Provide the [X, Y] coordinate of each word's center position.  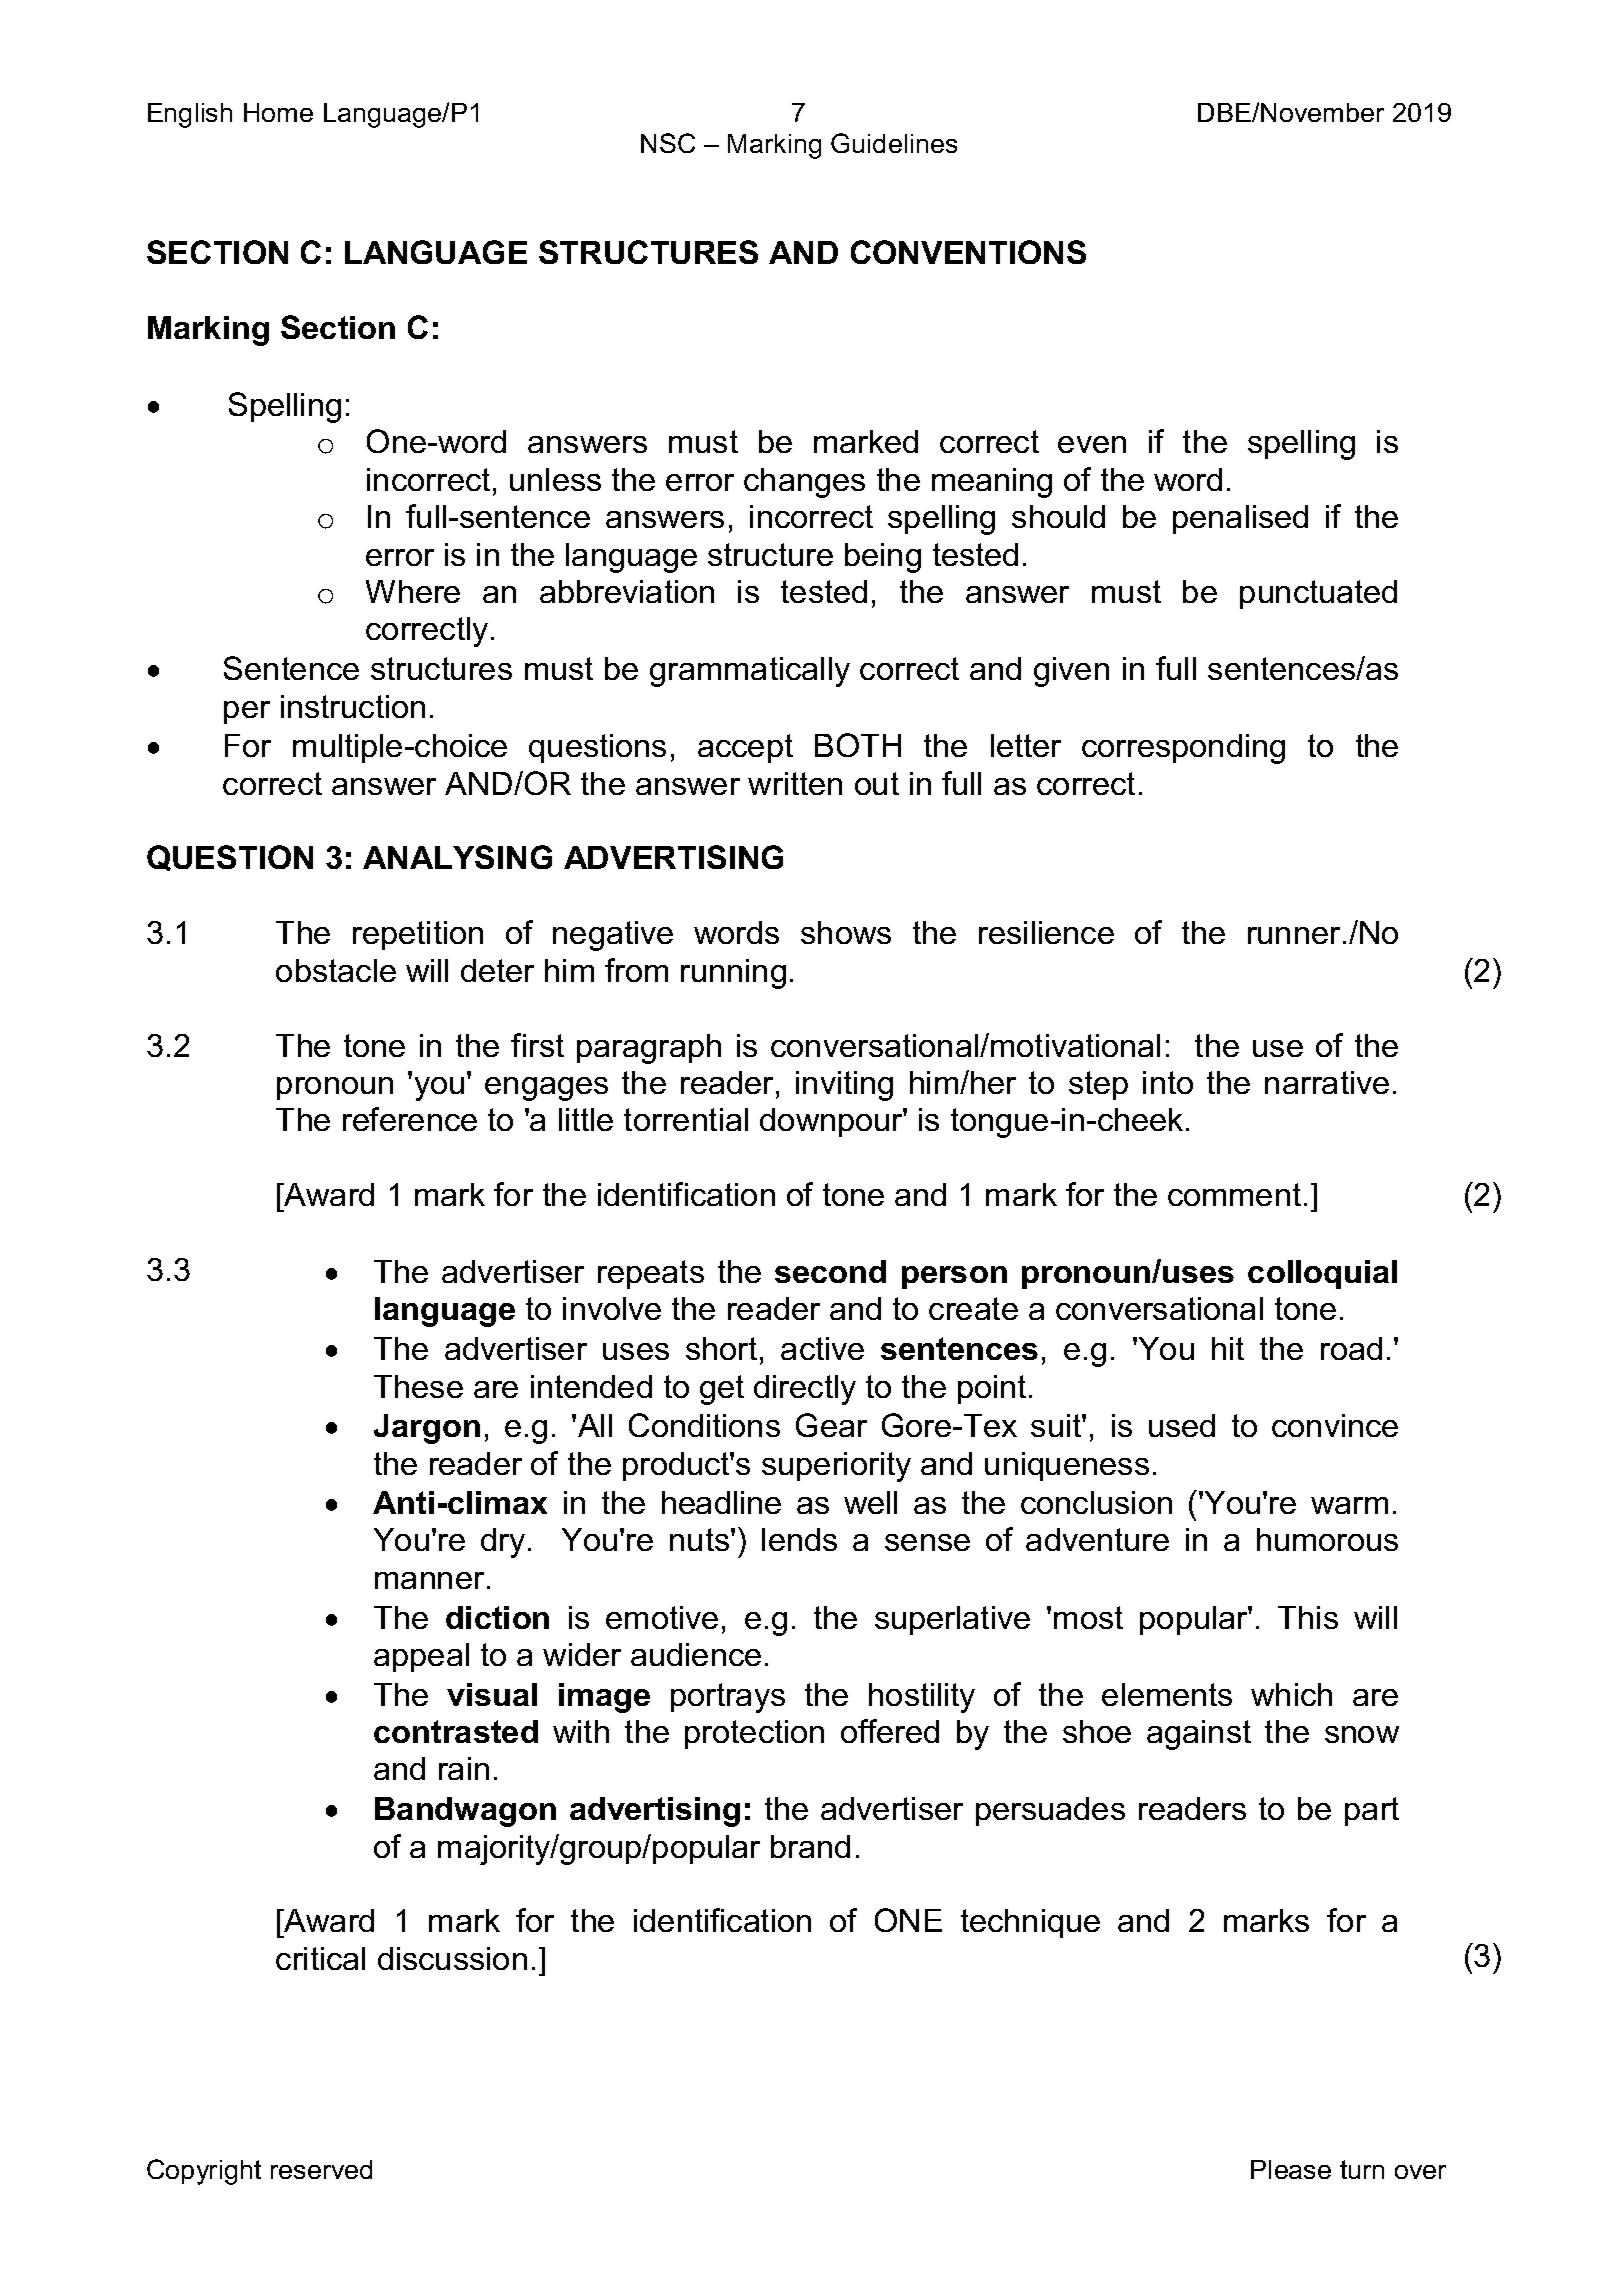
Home [278, 112]
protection [754, 1734]
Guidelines [894, 143]
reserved [321, 2169]
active [822, 1348]
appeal [421, 1657]
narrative [1327, 1082]
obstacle [336, 970]
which [1291, 1694]
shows [846, 932]
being [883, 558]
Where [413, 591]
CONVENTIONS [968, 252]
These [418, 1386]
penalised [1240, 519]
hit [1228, 1348]
